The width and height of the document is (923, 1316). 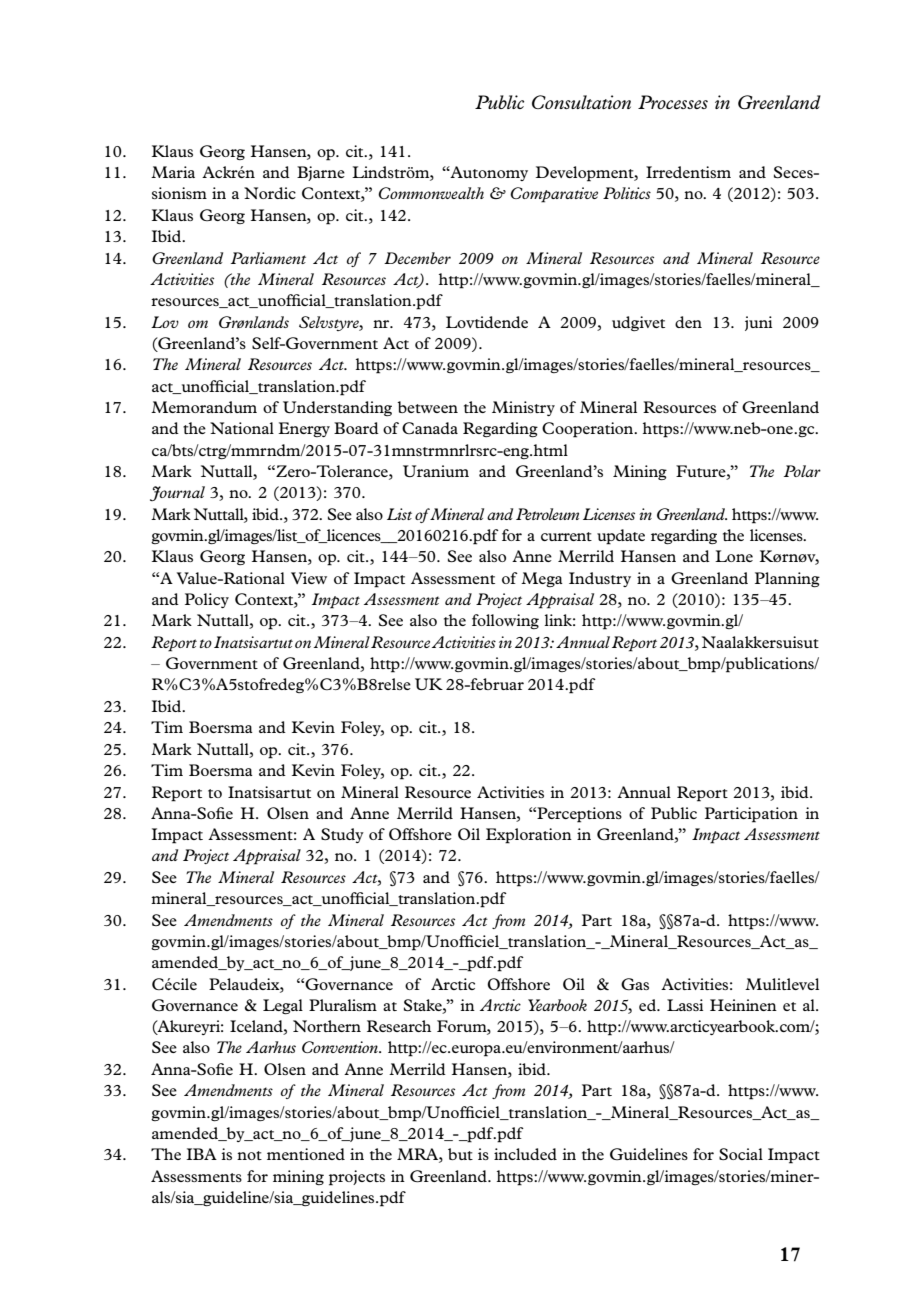 What do you see at coordinates (460, 1154) in the document?
I see `but` at bounding box center [460, 1154].
